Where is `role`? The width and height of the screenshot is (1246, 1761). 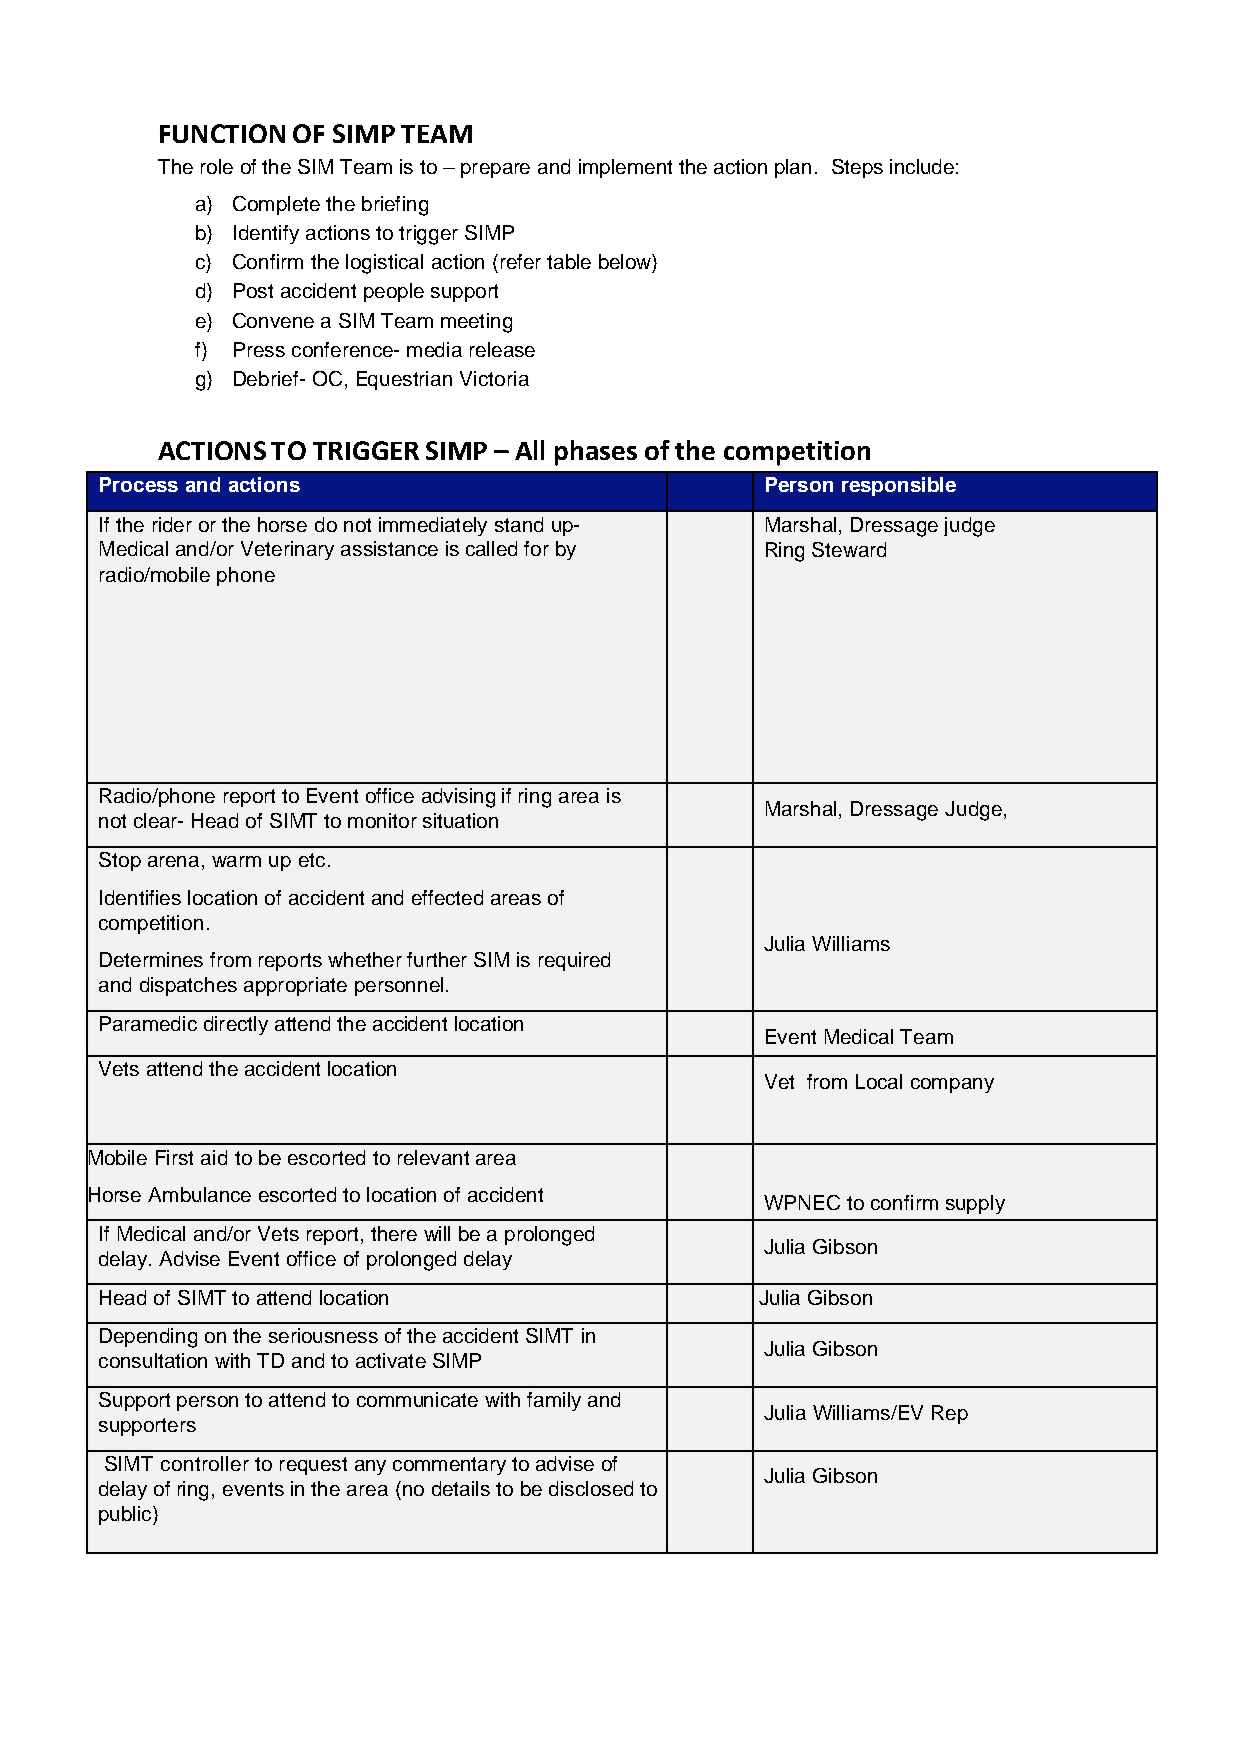 role is located at coordinates (217, 166).
